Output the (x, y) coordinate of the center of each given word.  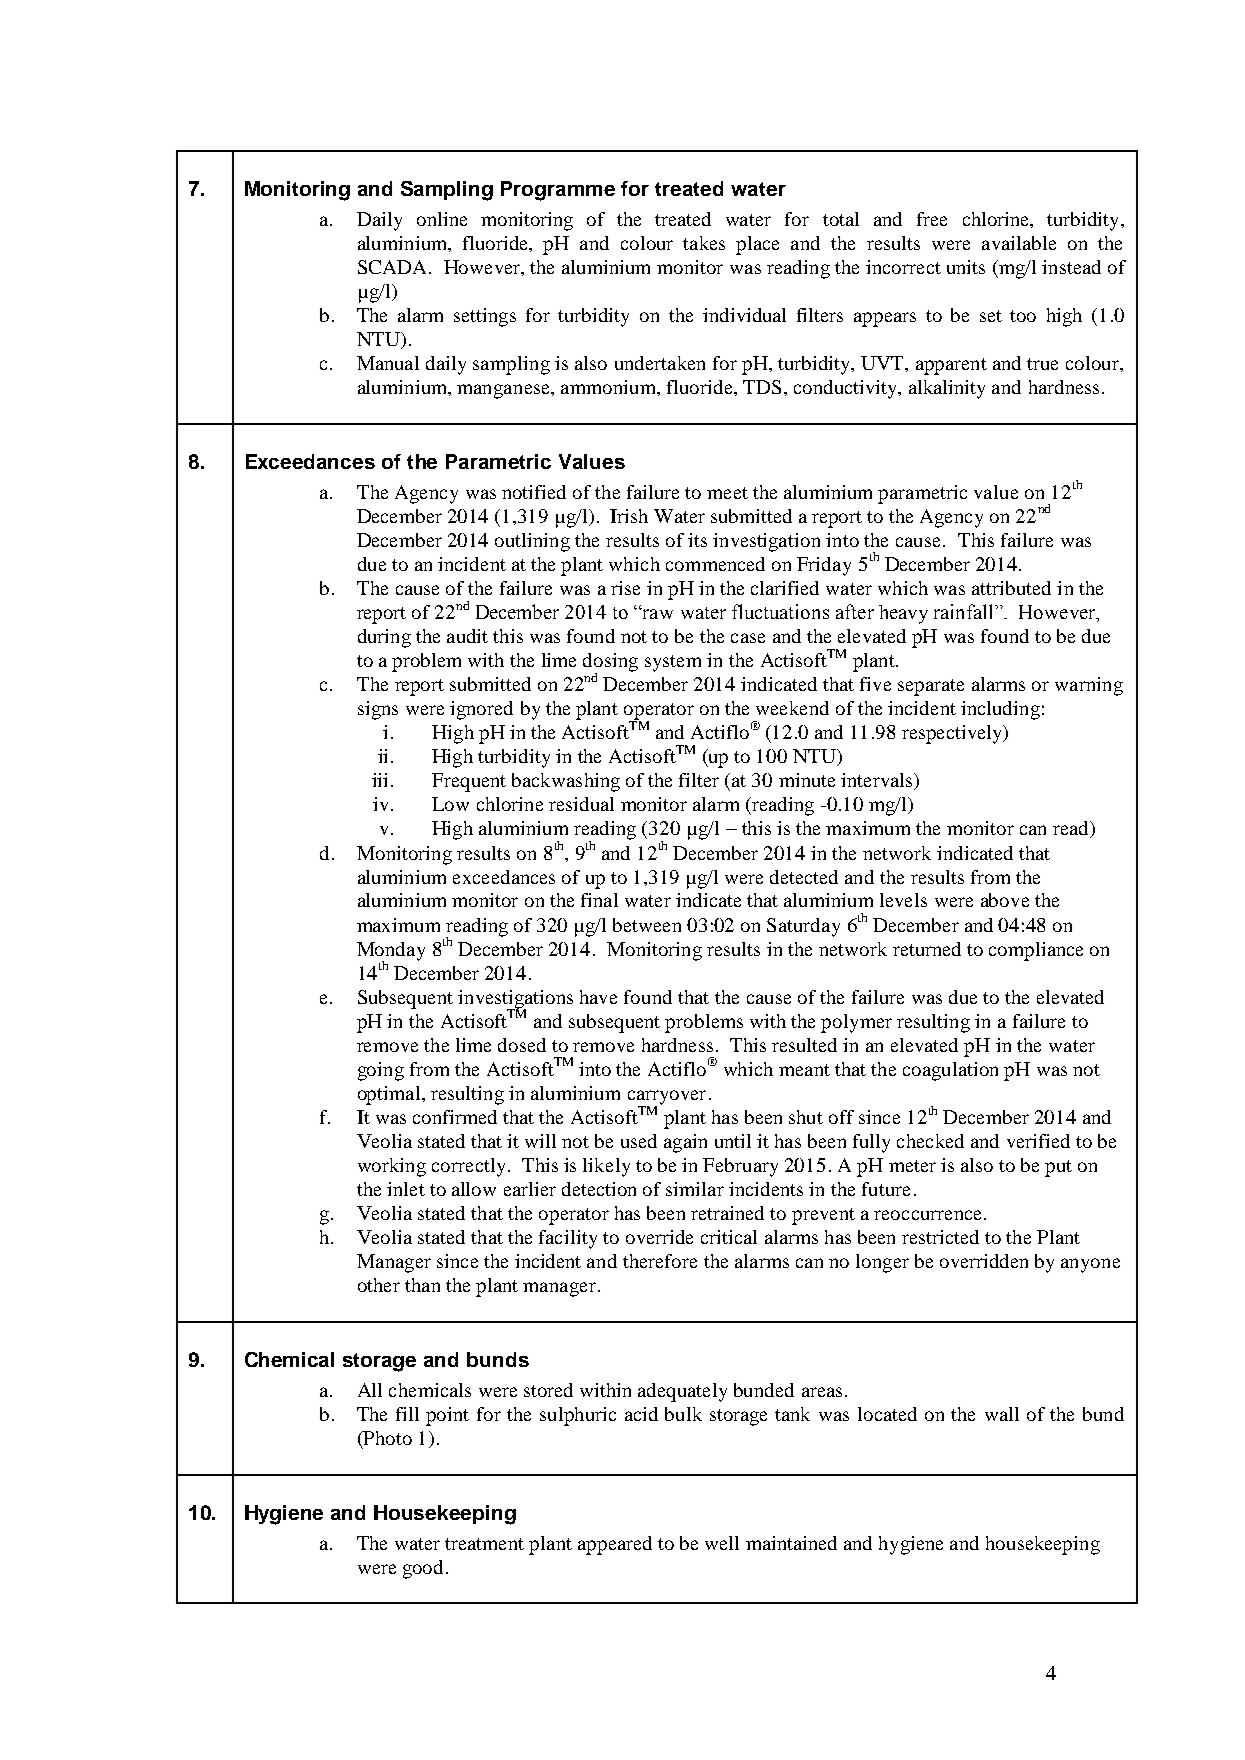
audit (467, 636)
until (733, 1141)
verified (1038, 1141)
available (1019, 243)
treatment (484, 1544)
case (748, 638)
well (722, 1543)
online (442, 219)
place (757, 245)
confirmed (455, 1117)
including (1000, 710)
